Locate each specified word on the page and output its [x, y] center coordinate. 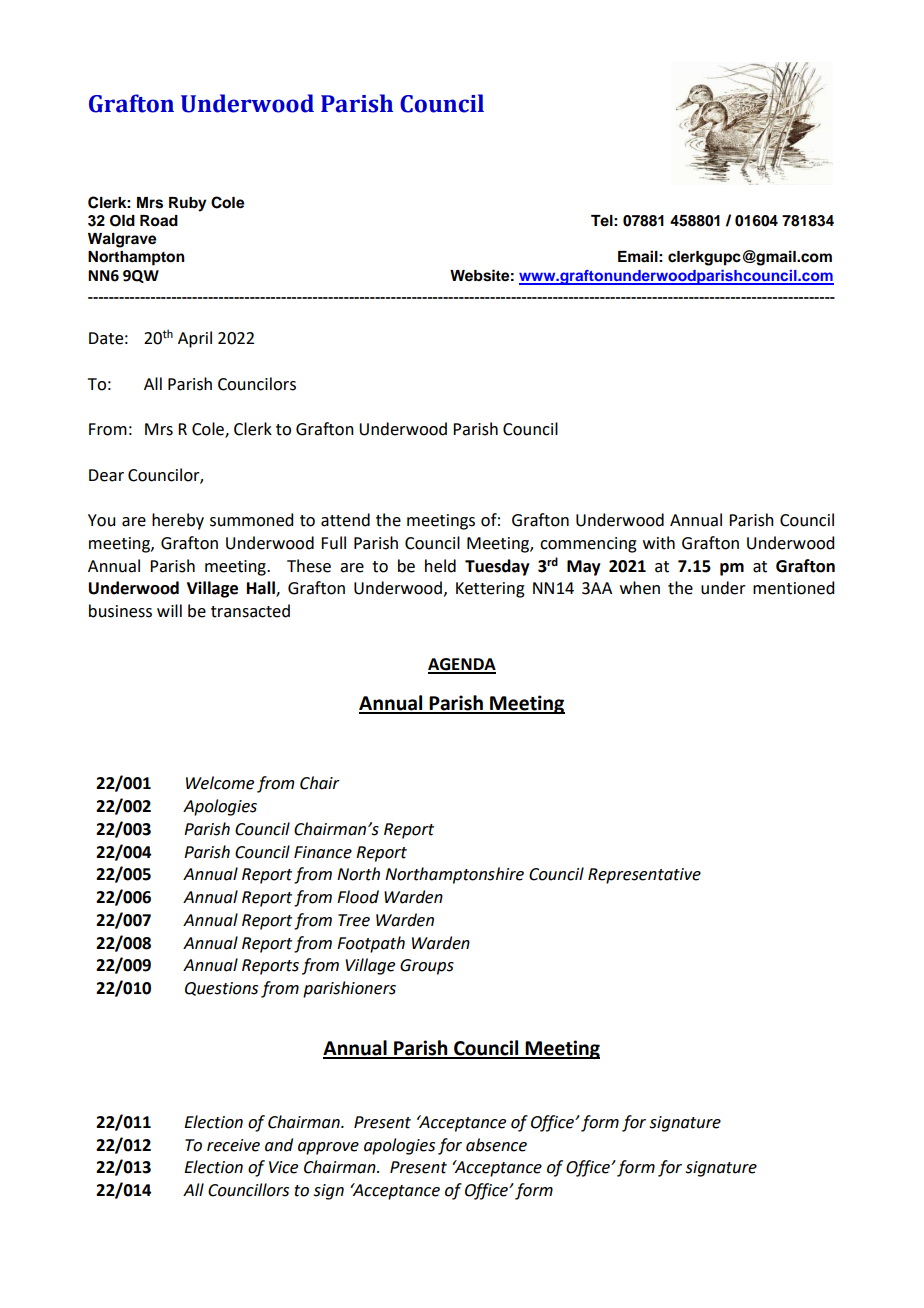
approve [328, 1148]
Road [159, 221]
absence [496, 1145]
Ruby [188, 204]
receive [233, 1145]
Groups [427, 967]
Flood [358, 897]
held [440, 566]
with [659, 543]
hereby [178, 521]
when [640, 588]
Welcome [220, 783]
